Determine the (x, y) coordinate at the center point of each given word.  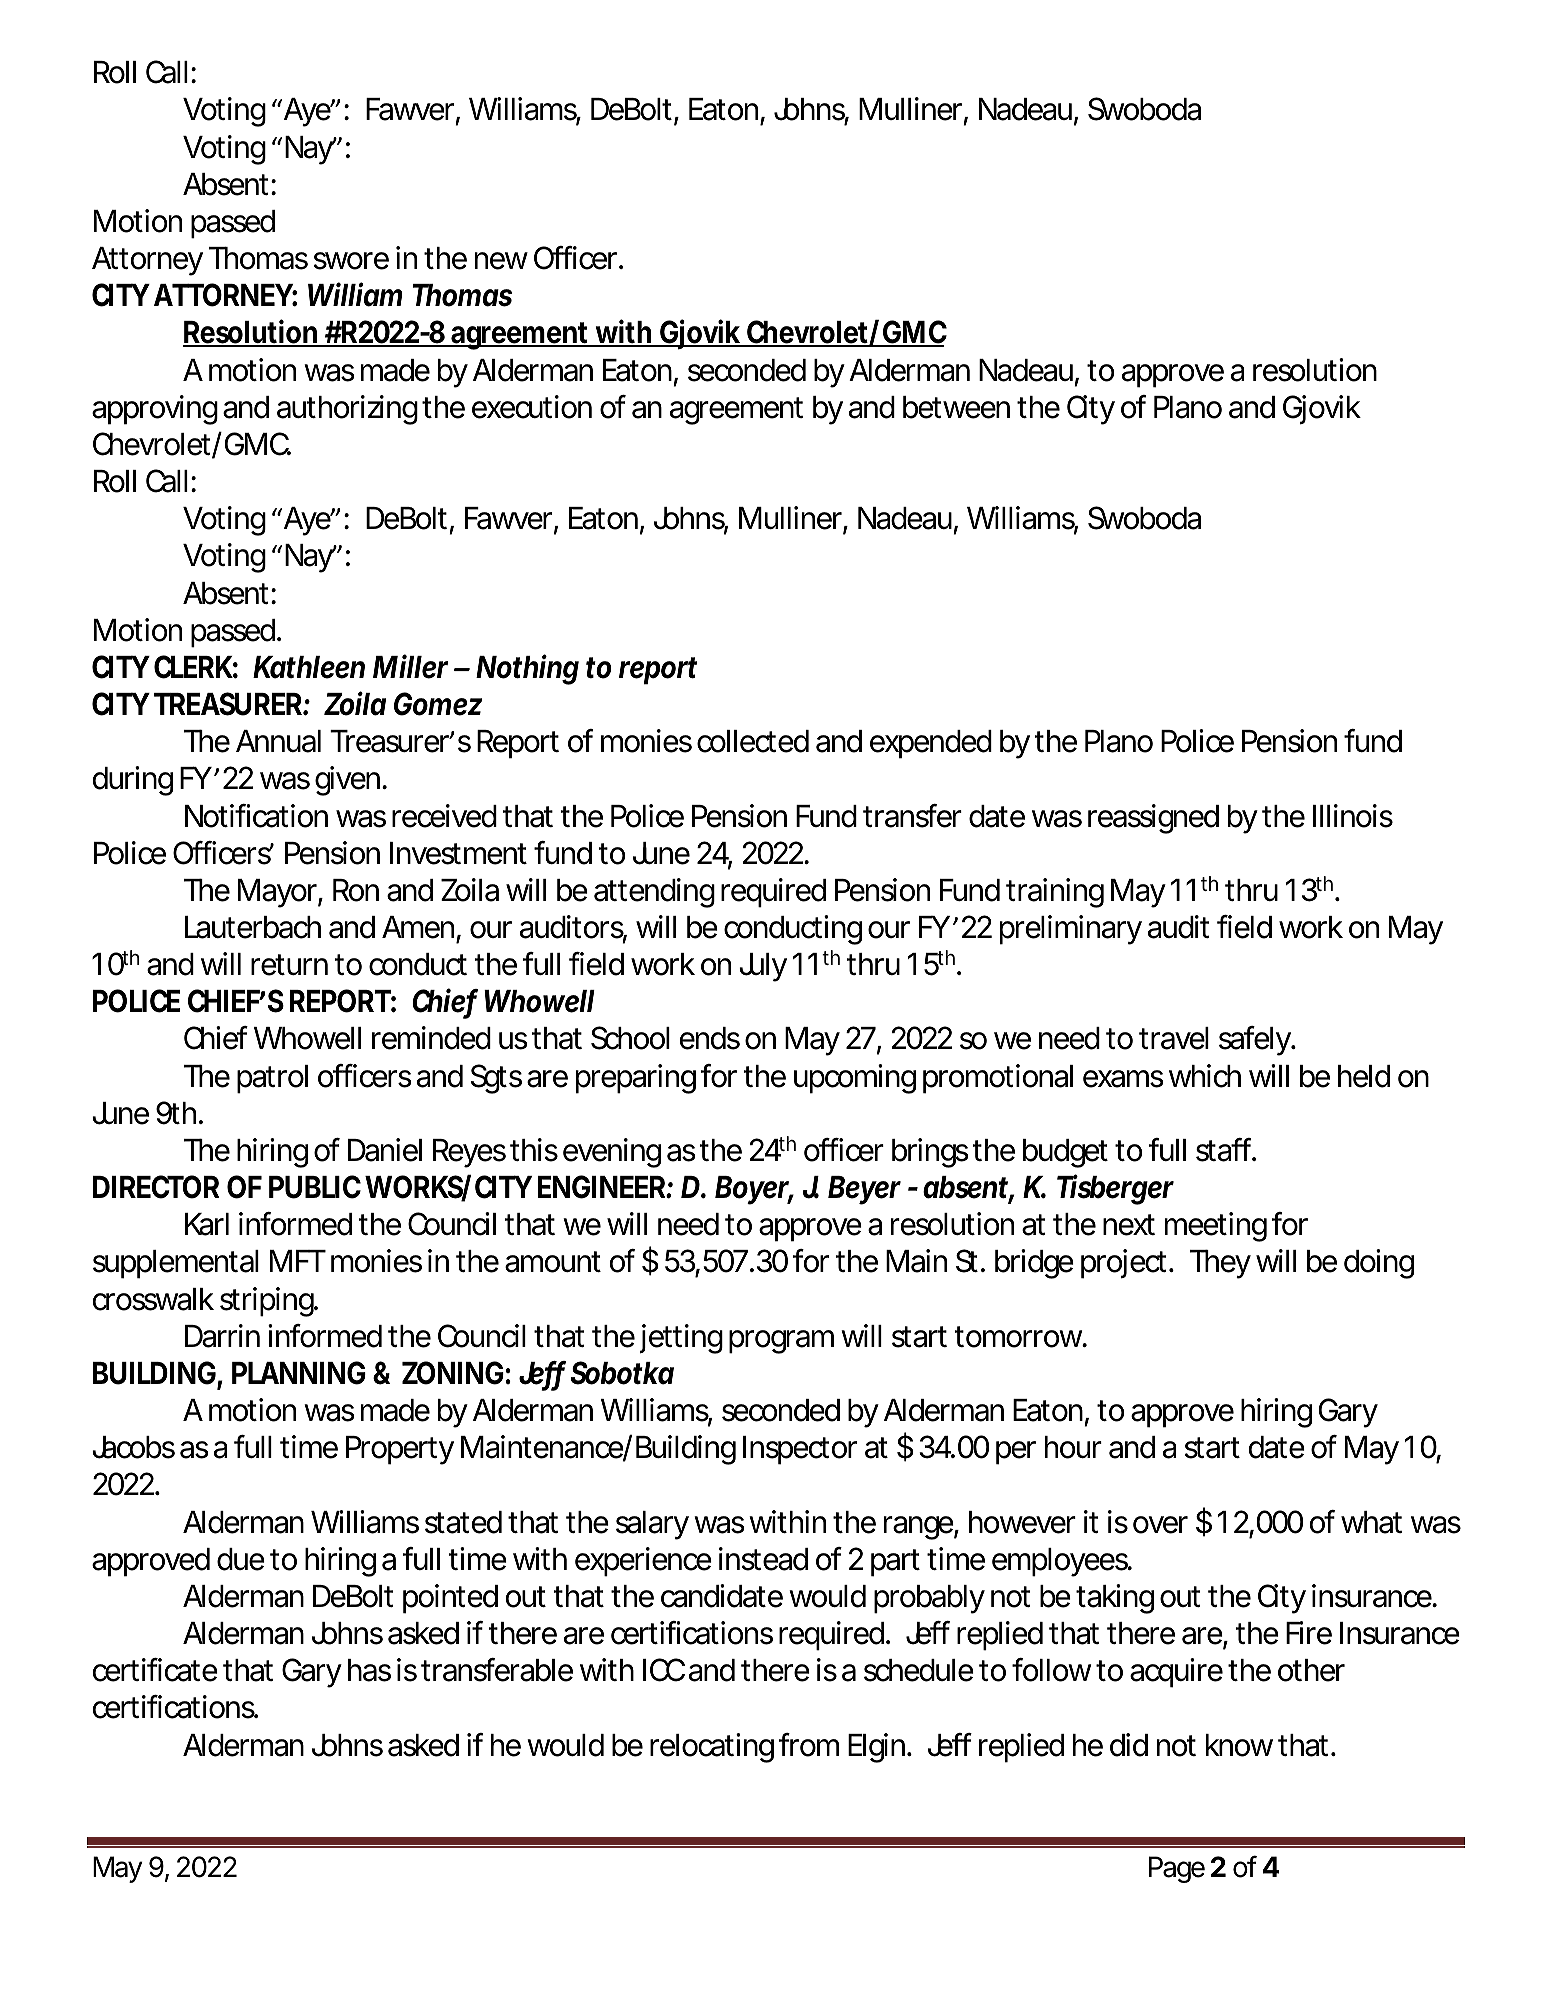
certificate (155, 1670)
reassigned (1153, 819)
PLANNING (299, 1373)
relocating (712, 1748)
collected (753, 741)
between (956, 407)
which (1205, 1076)
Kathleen (309, 667)
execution (532, 407)
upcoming (855, 1079)
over (1160, 1525)
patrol (272, 1079)
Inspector (800, 1450)
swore (351, 261)
